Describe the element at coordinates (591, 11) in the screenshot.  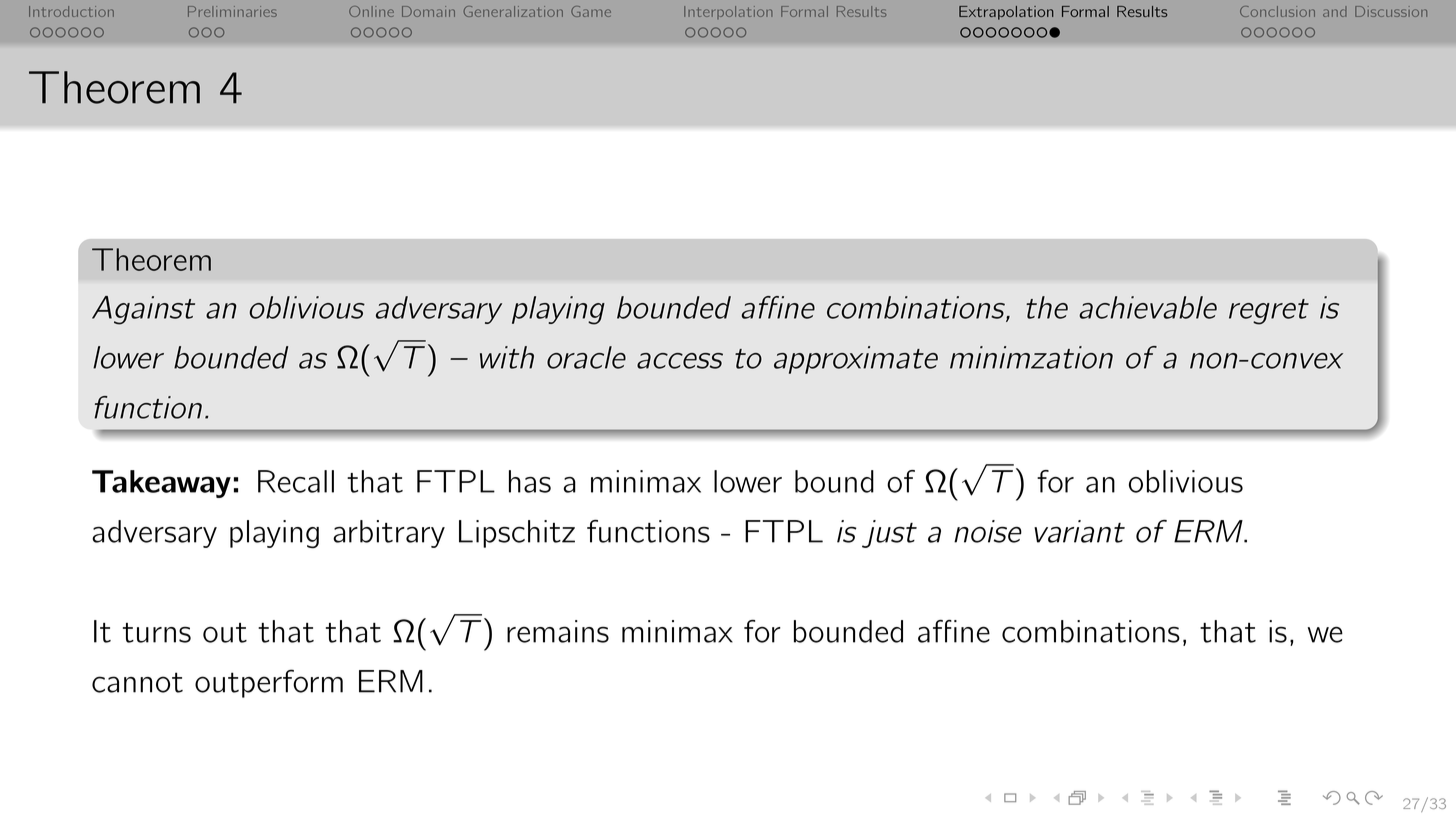
I see `Game` at that location.
